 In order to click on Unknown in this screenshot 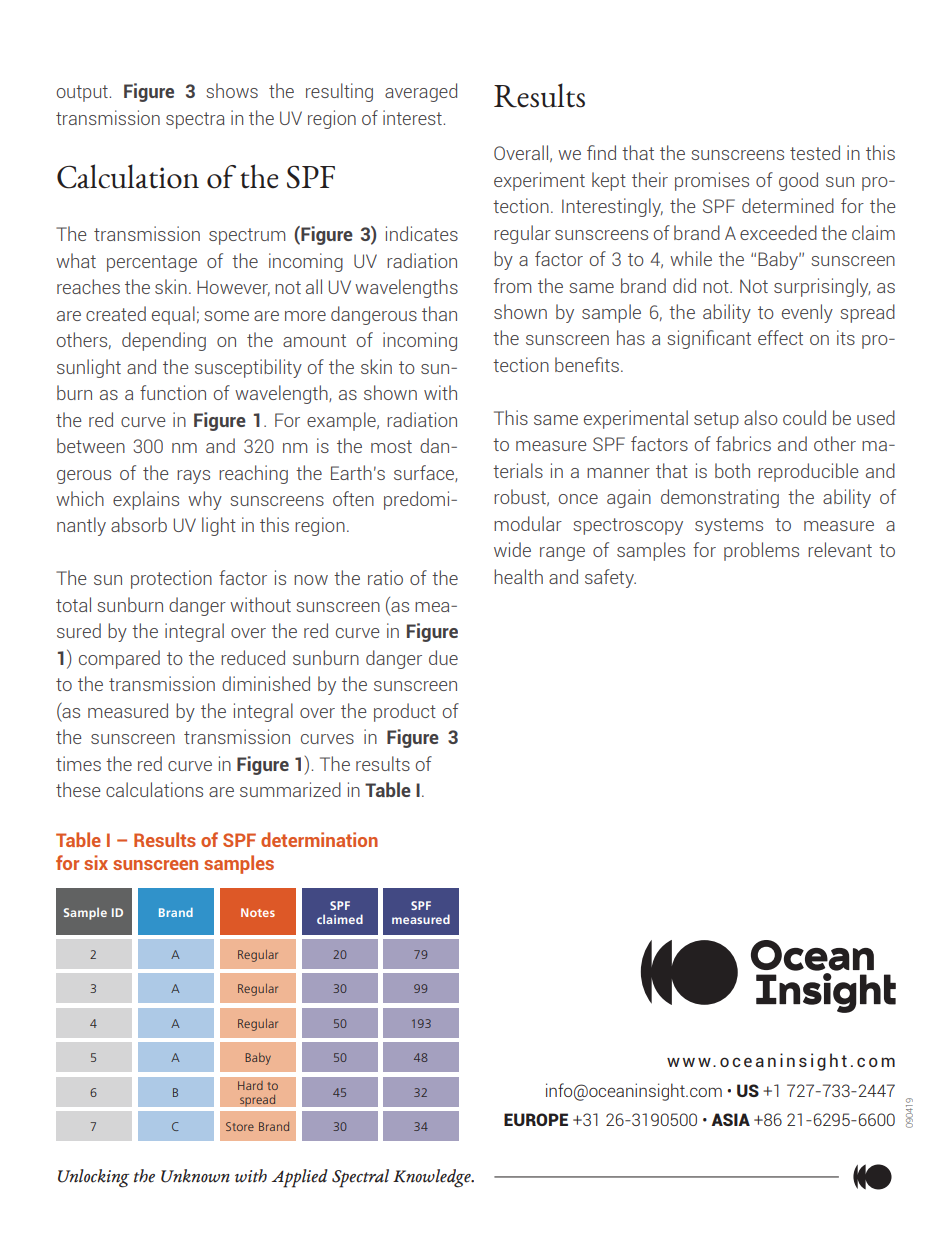, I will do `click(195, 1176)`.
